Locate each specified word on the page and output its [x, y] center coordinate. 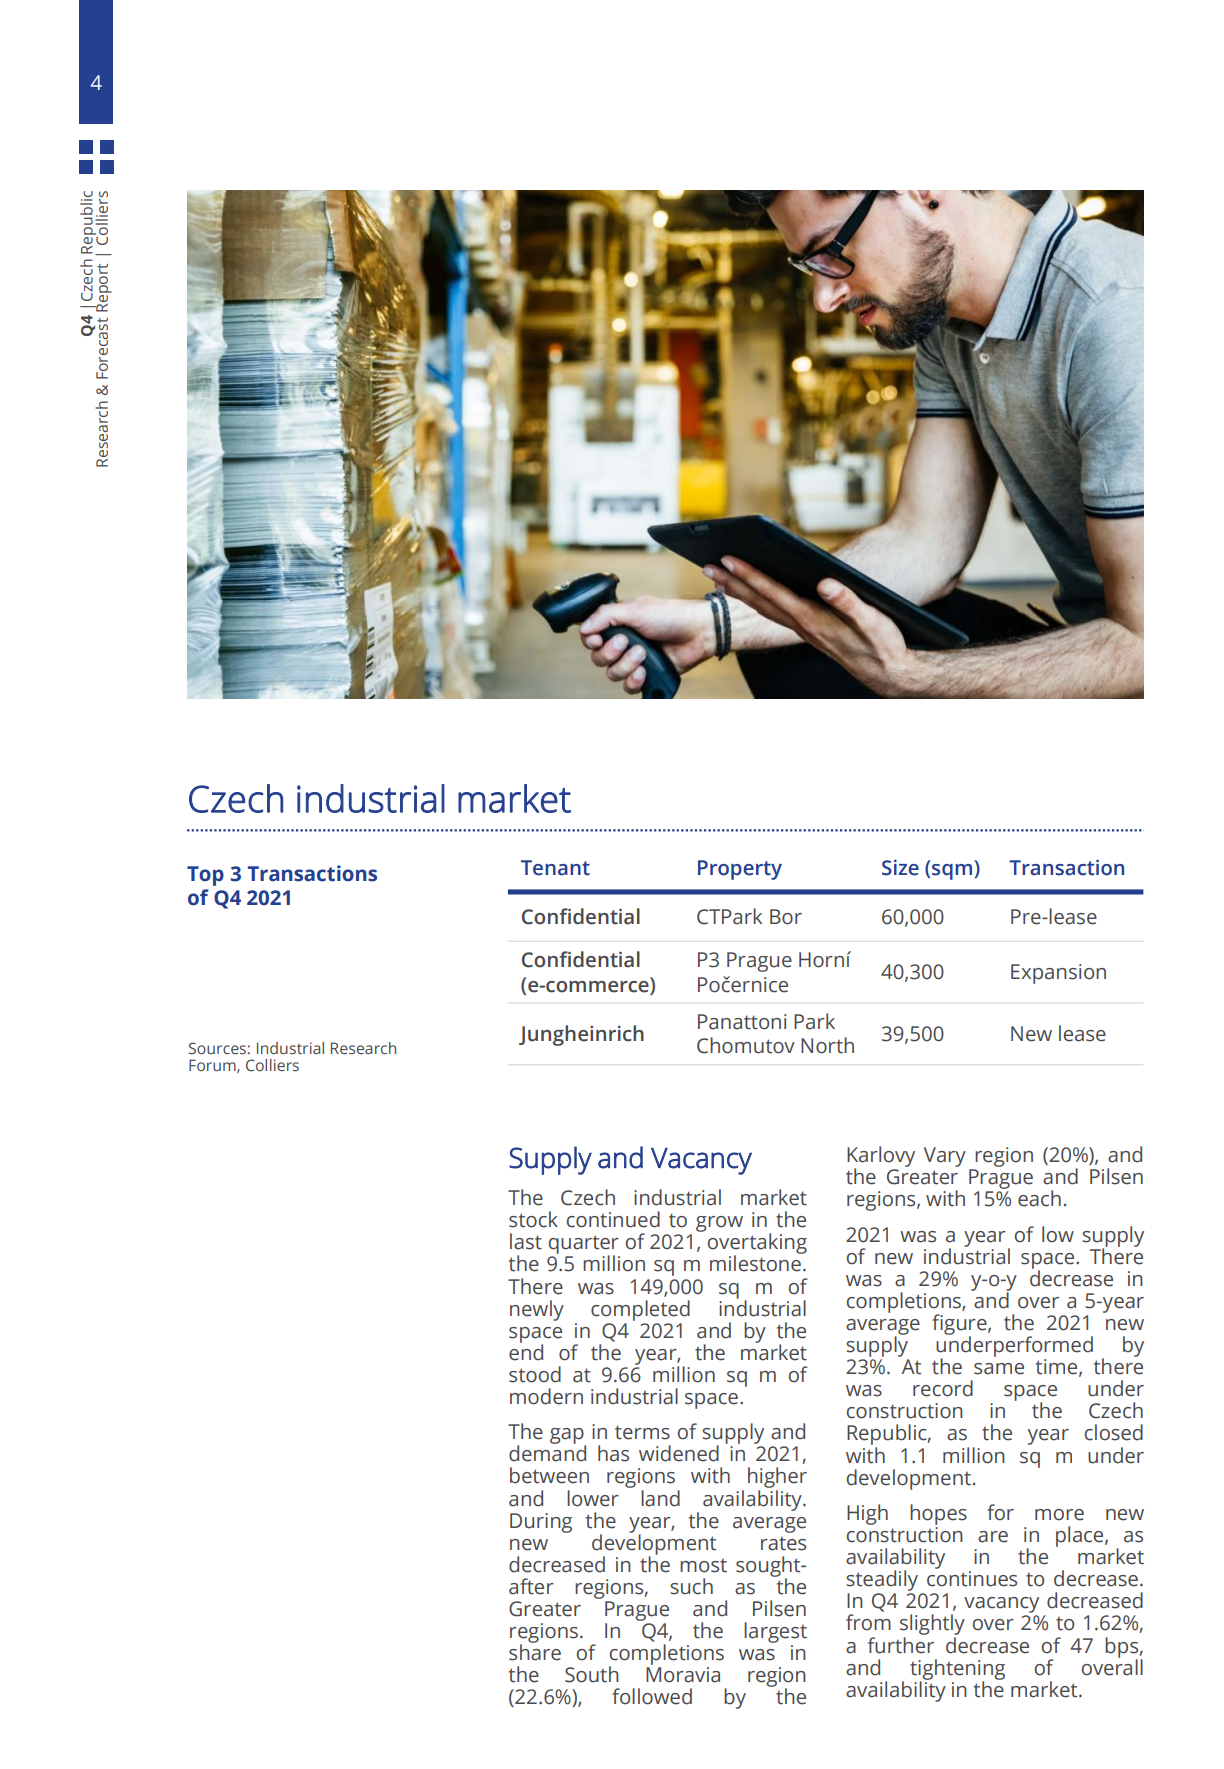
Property [740, 870]
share [535, 1651]
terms [642, 1432]
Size [900, 868]
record [943, 1388]
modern [546, 1396]
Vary [945, 1157]
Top [205, 876]
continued [613, 1219]
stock [533, 1219]
